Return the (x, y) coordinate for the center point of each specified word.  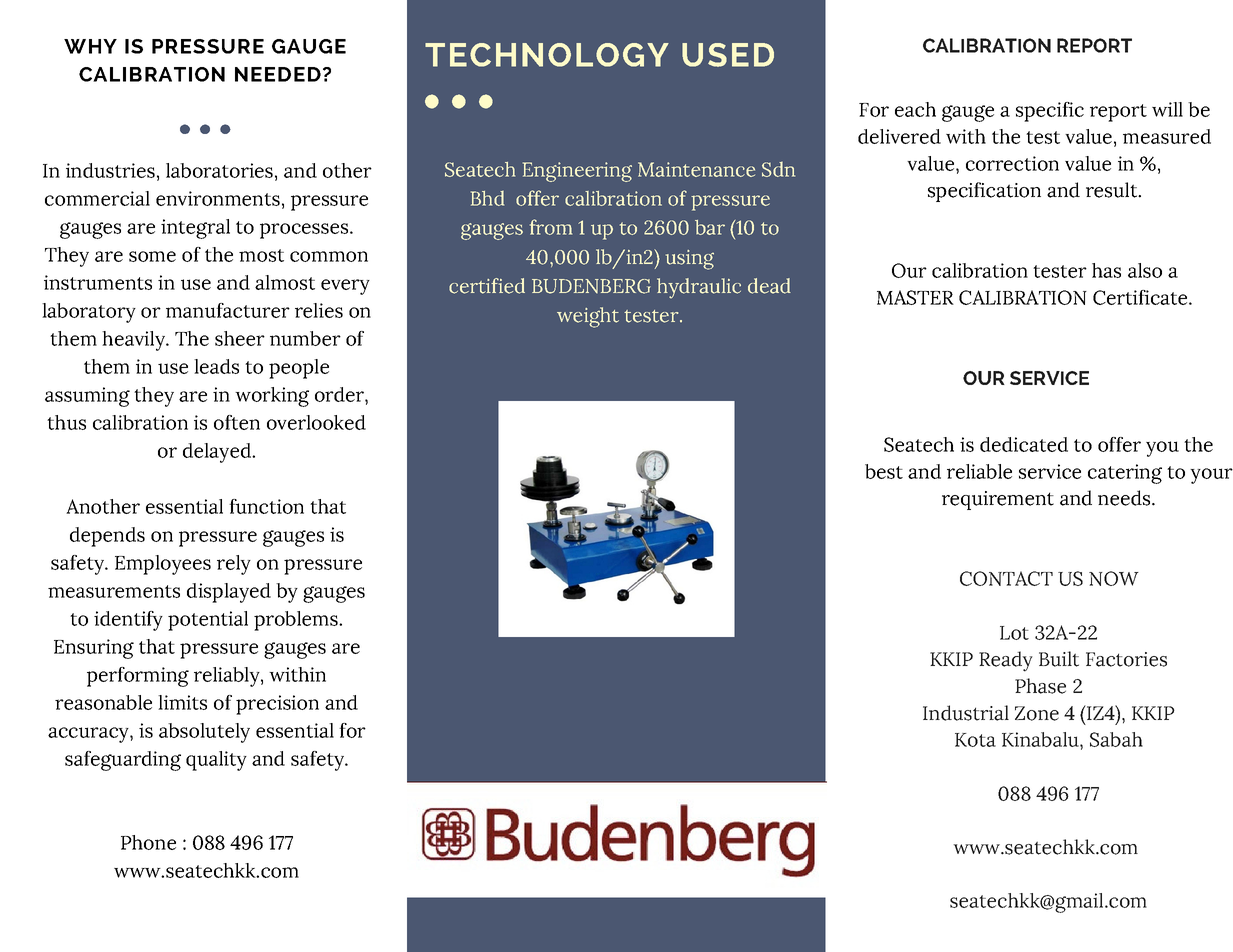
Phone (148, 842)
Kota (975, 740)
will (1167, 109)
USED (728, 55)
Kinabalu (1041, 739)
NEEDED (278, 74)
